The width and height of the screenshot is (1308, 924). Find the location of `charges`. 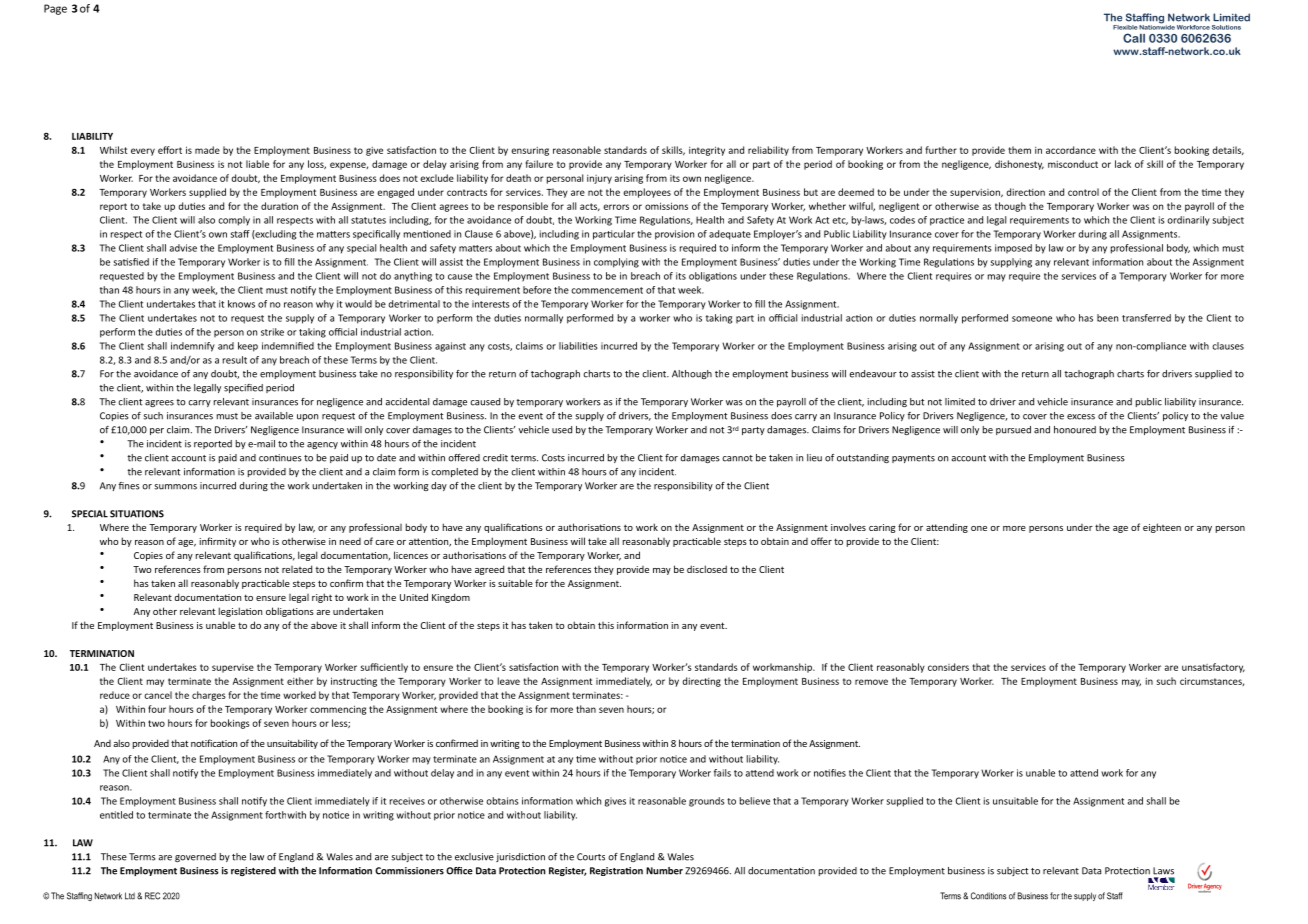

charges is located at coordinates (209, 696).
